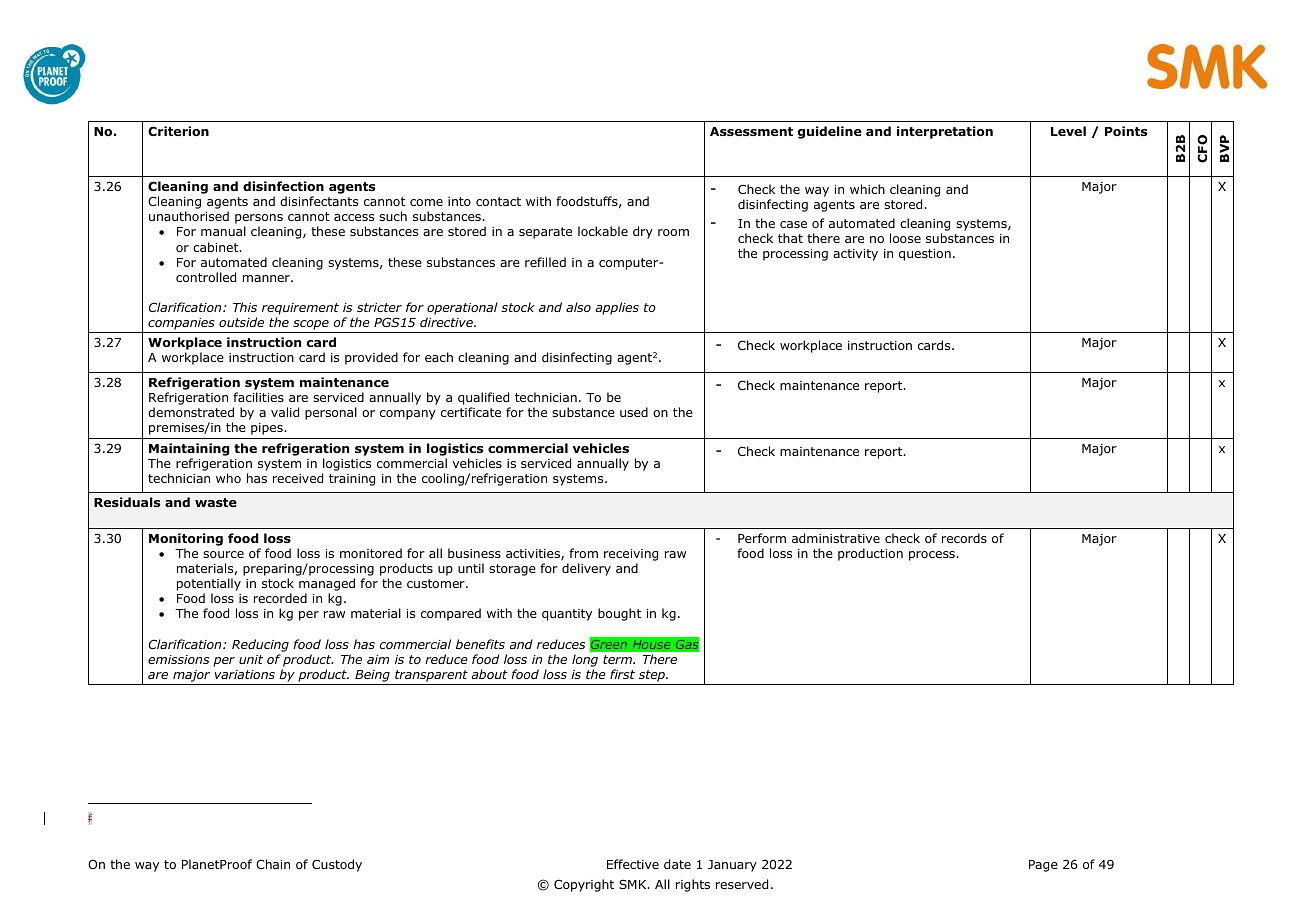 The image size is (1308, 924). What do you see at coordinates (945, 132) in the image?
I see `interpretation` at bounding box center [945, 132].
